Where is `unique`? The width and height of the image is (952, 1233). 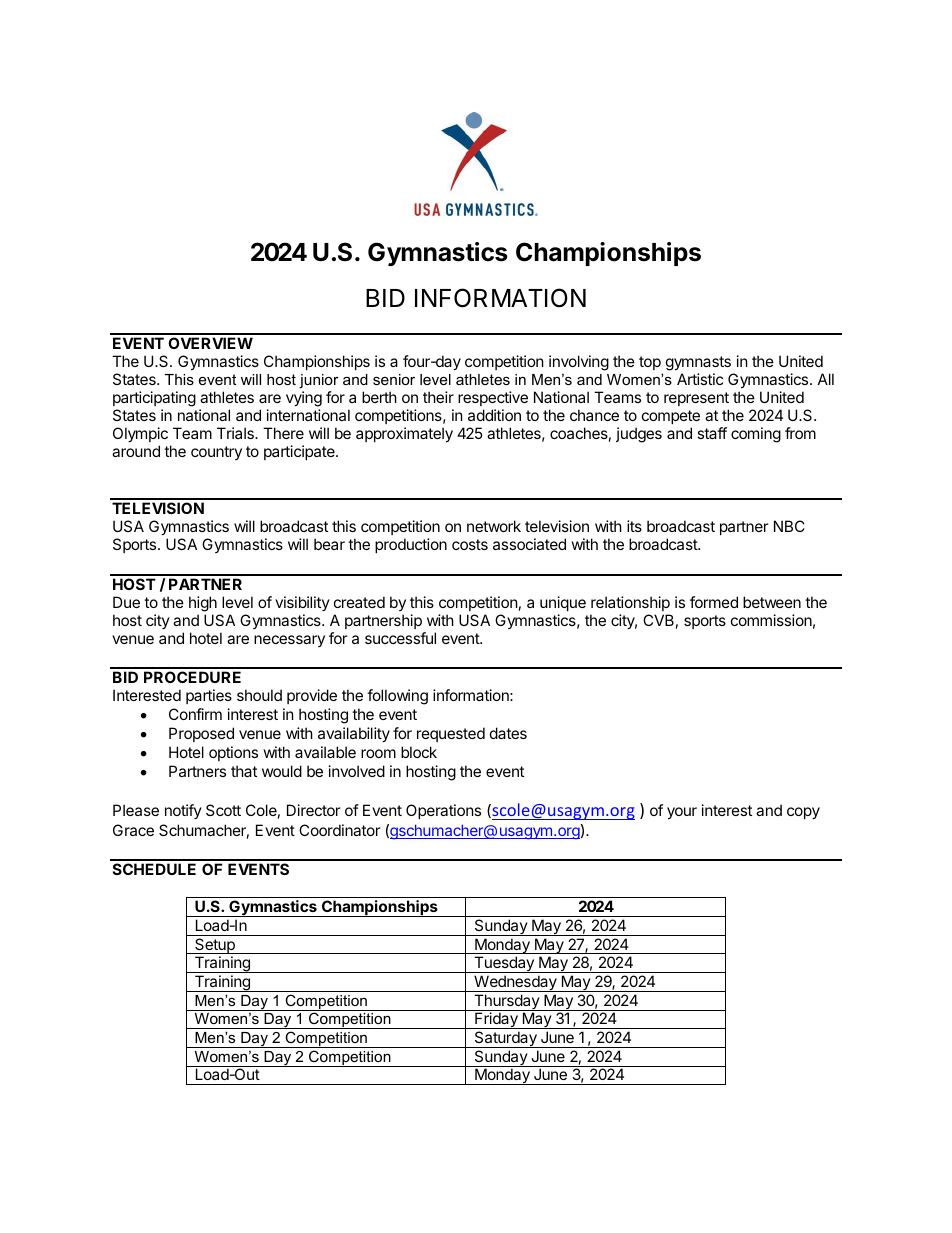 unique is located at coordinates (563, 603).
